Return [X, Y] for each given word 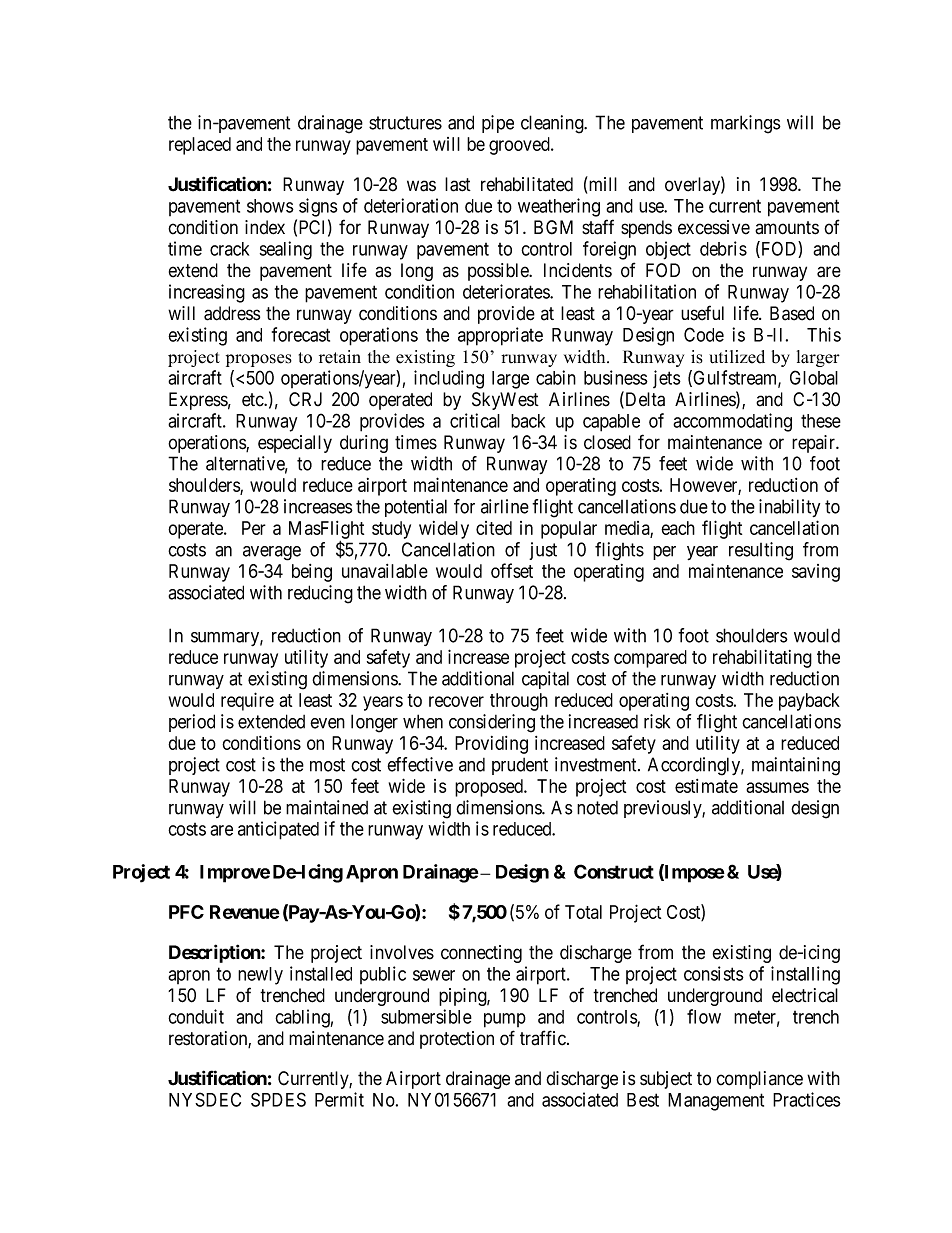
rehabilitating [762, 658]
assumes [777, 787]
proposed [490, 788]
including [449, 379]
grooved [520, 146]
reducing [320, 594]
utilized [737, 357]
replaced [200, 146]
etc [253, 400]
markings [746, 124]
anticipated [278, 830]
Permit [339, 1099]
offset [512, 570]
